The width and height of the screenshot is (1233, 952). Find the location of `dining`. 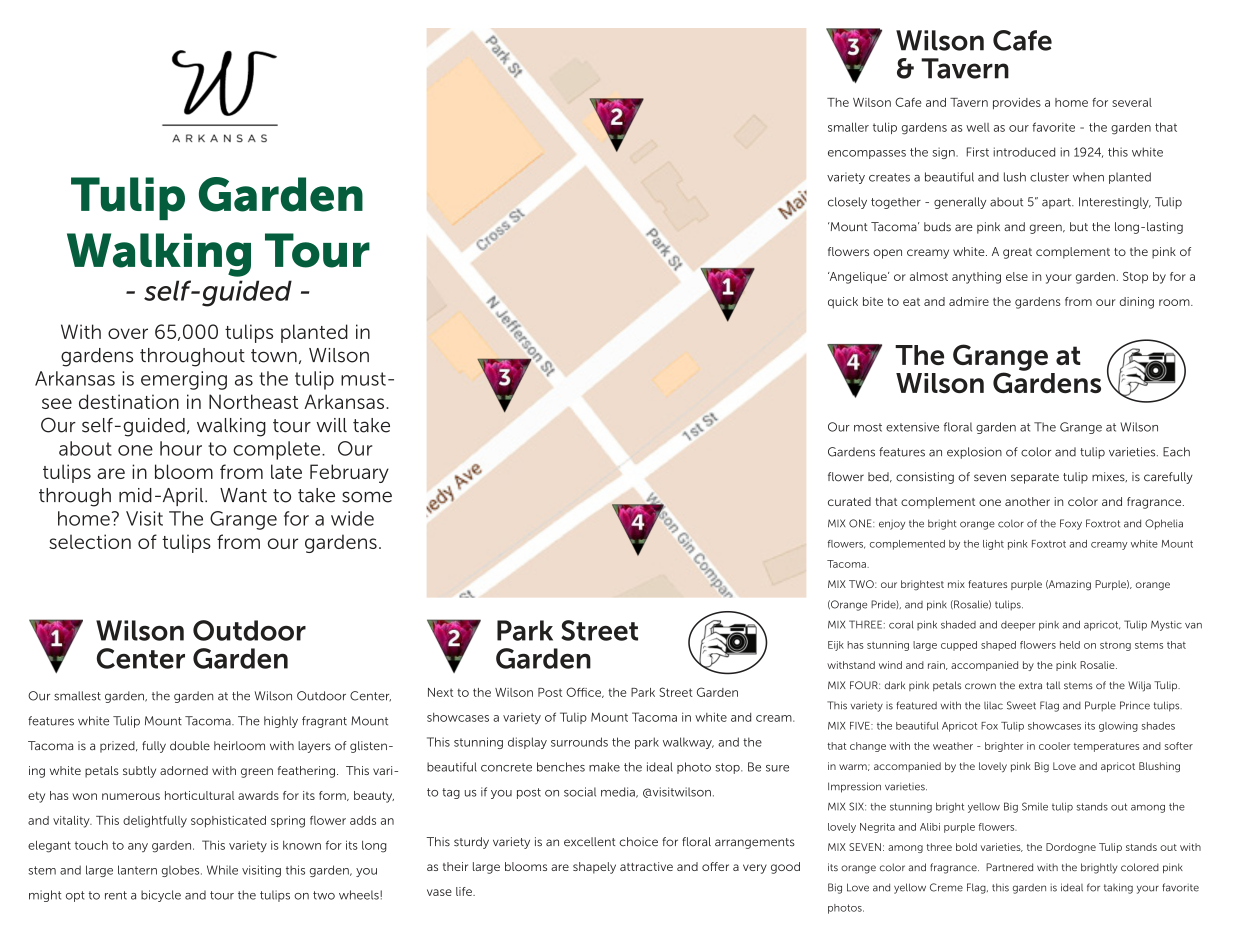

dining is located at coordinates (1137, 303).
